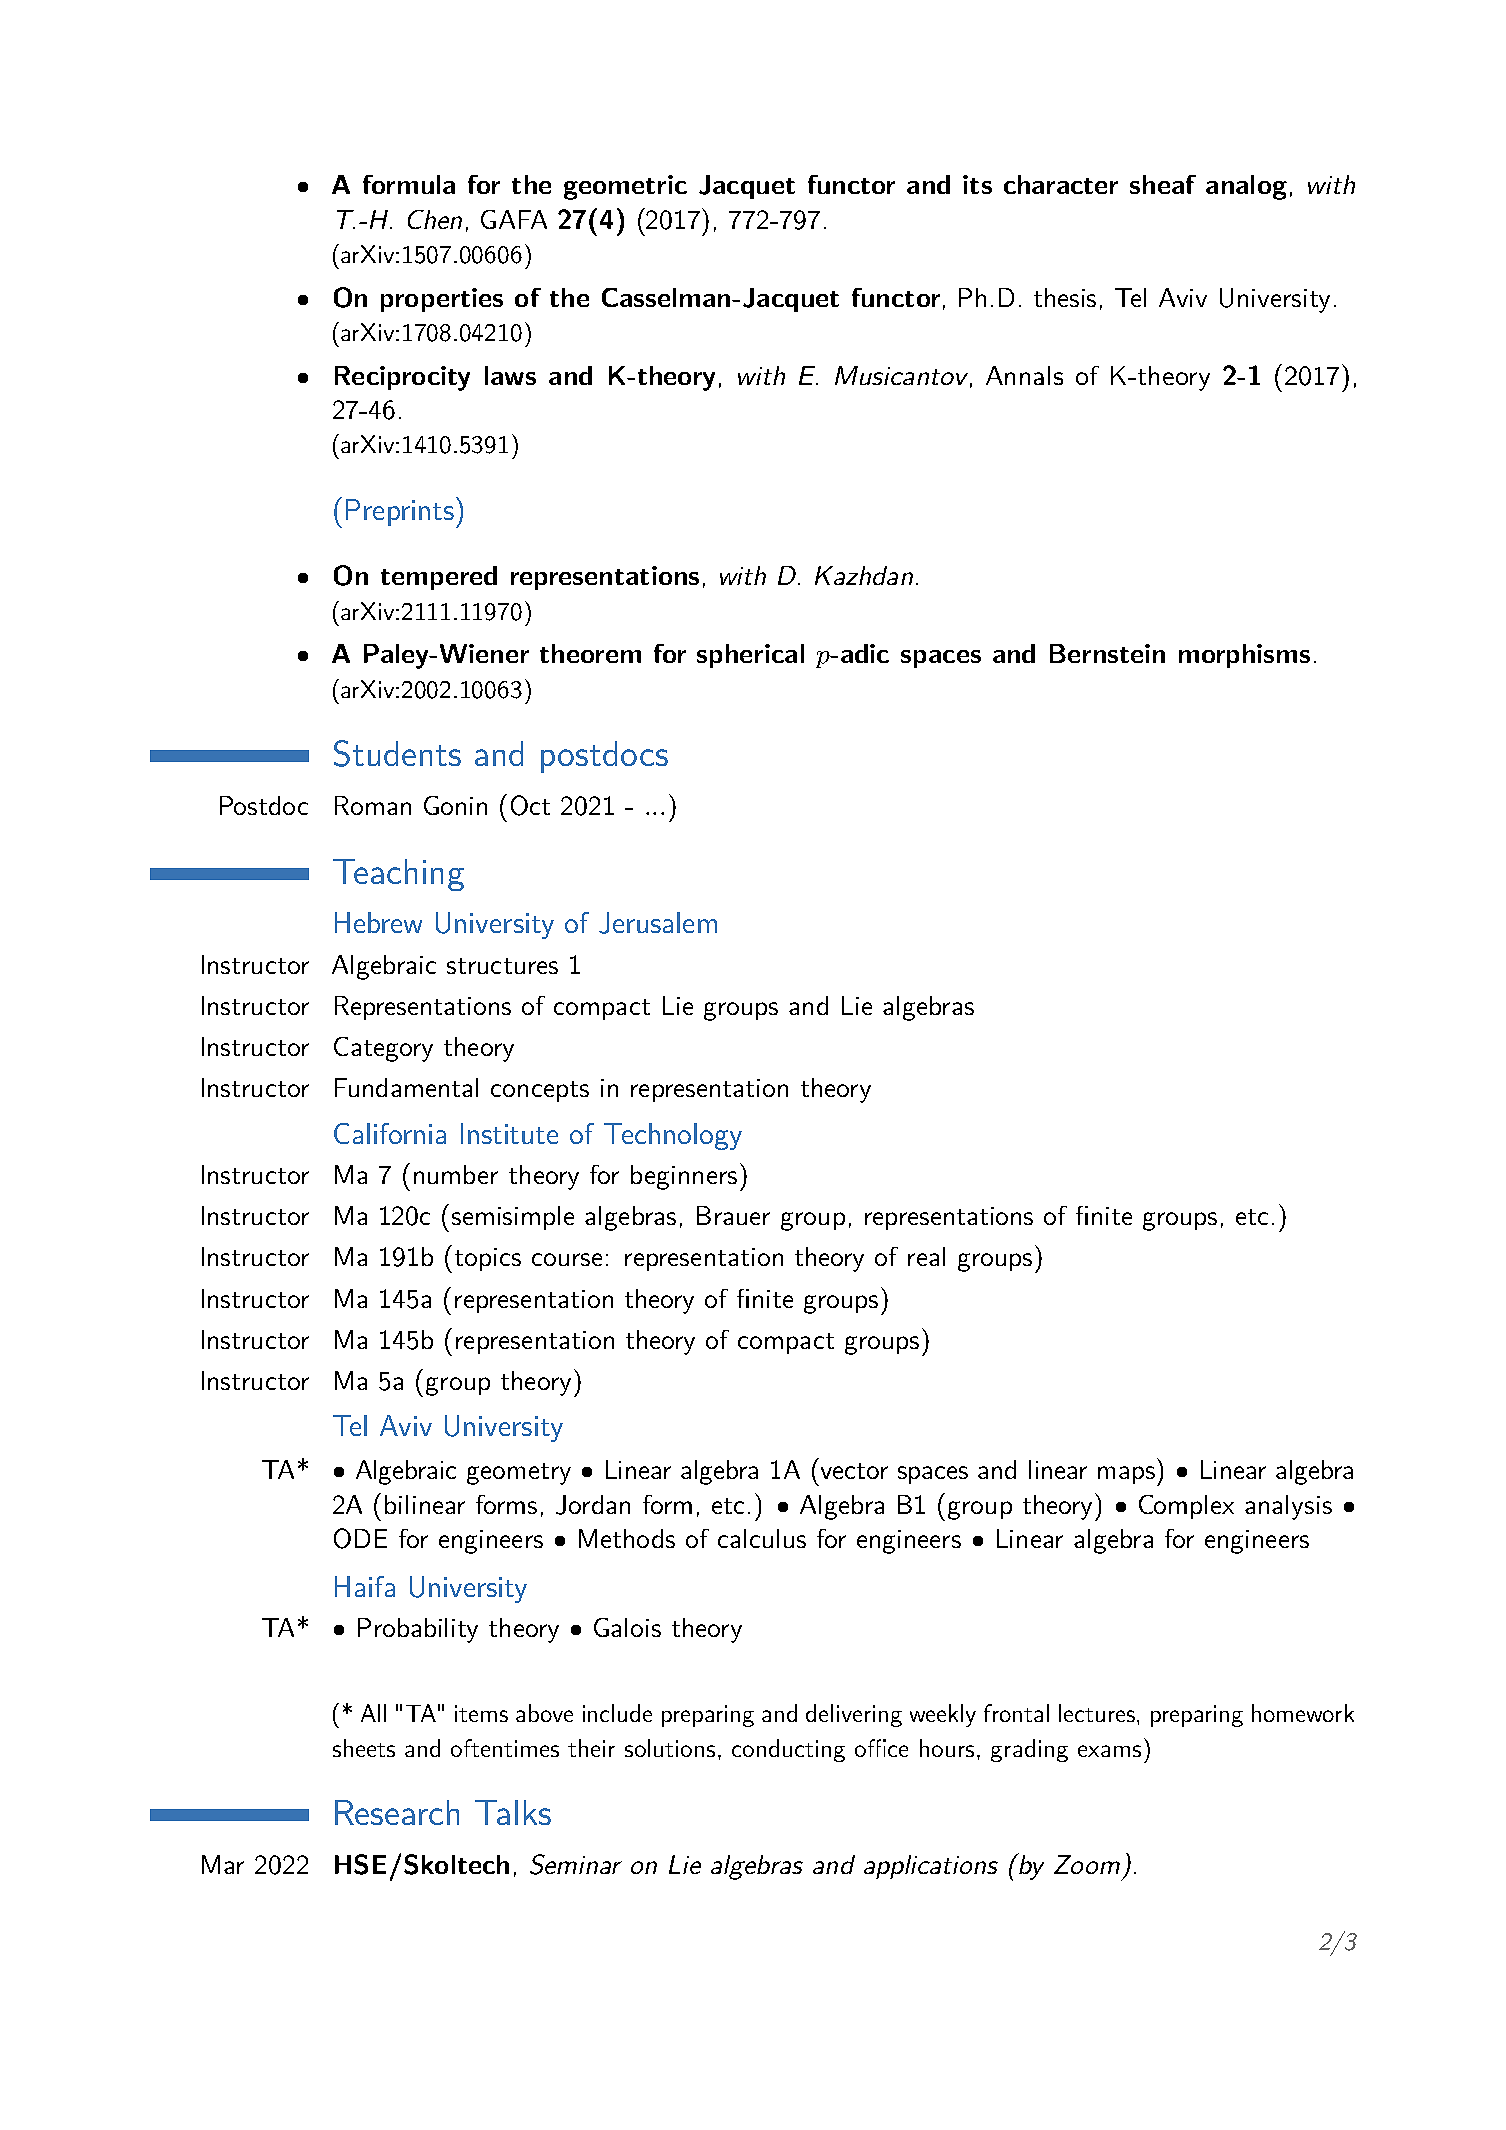  I want to click on maps, so click(1126, 1475).
